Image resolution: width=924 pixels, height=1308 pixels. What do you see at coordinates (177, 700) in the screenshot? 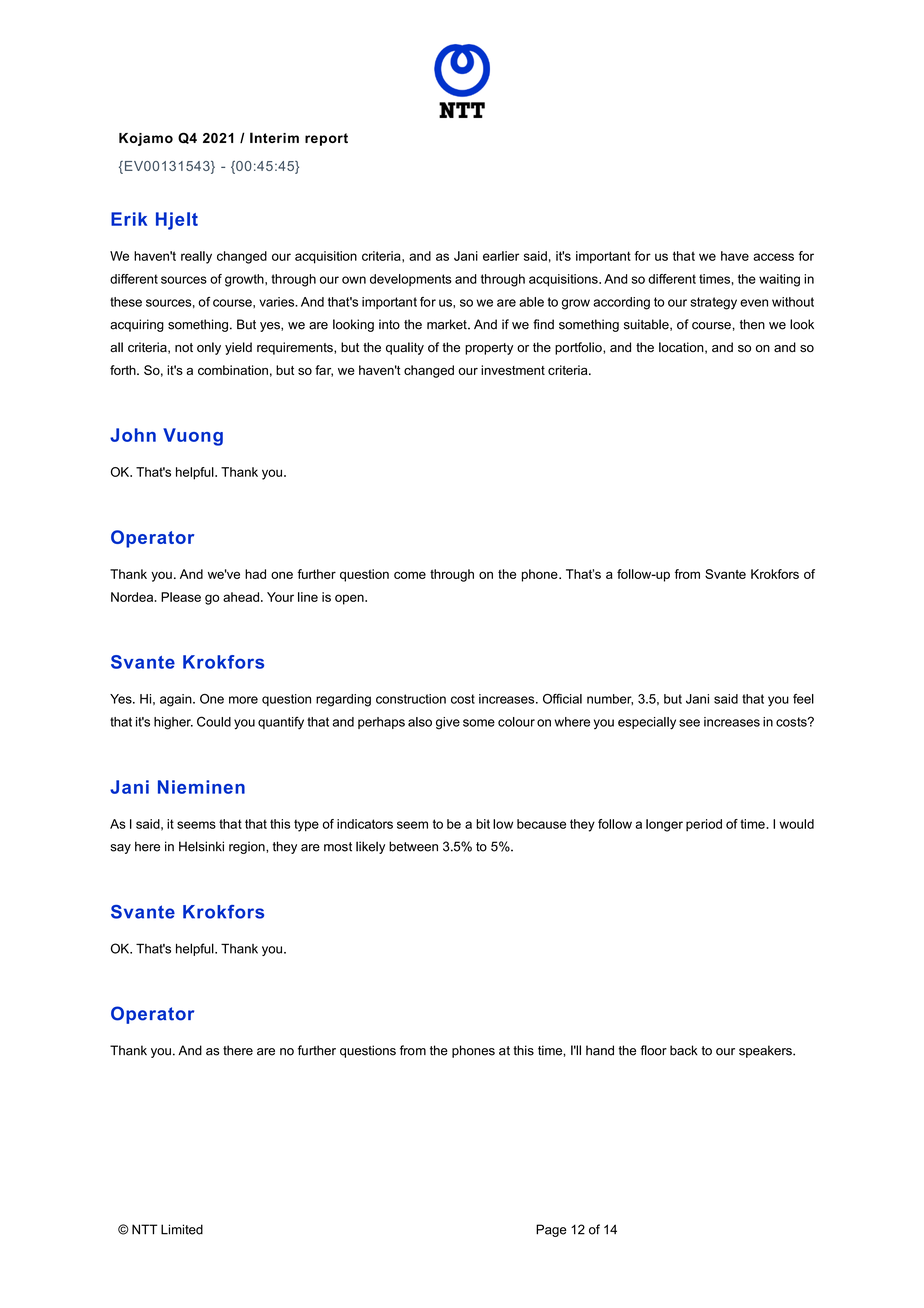
I see `again` at bounding box center [177, 700].
